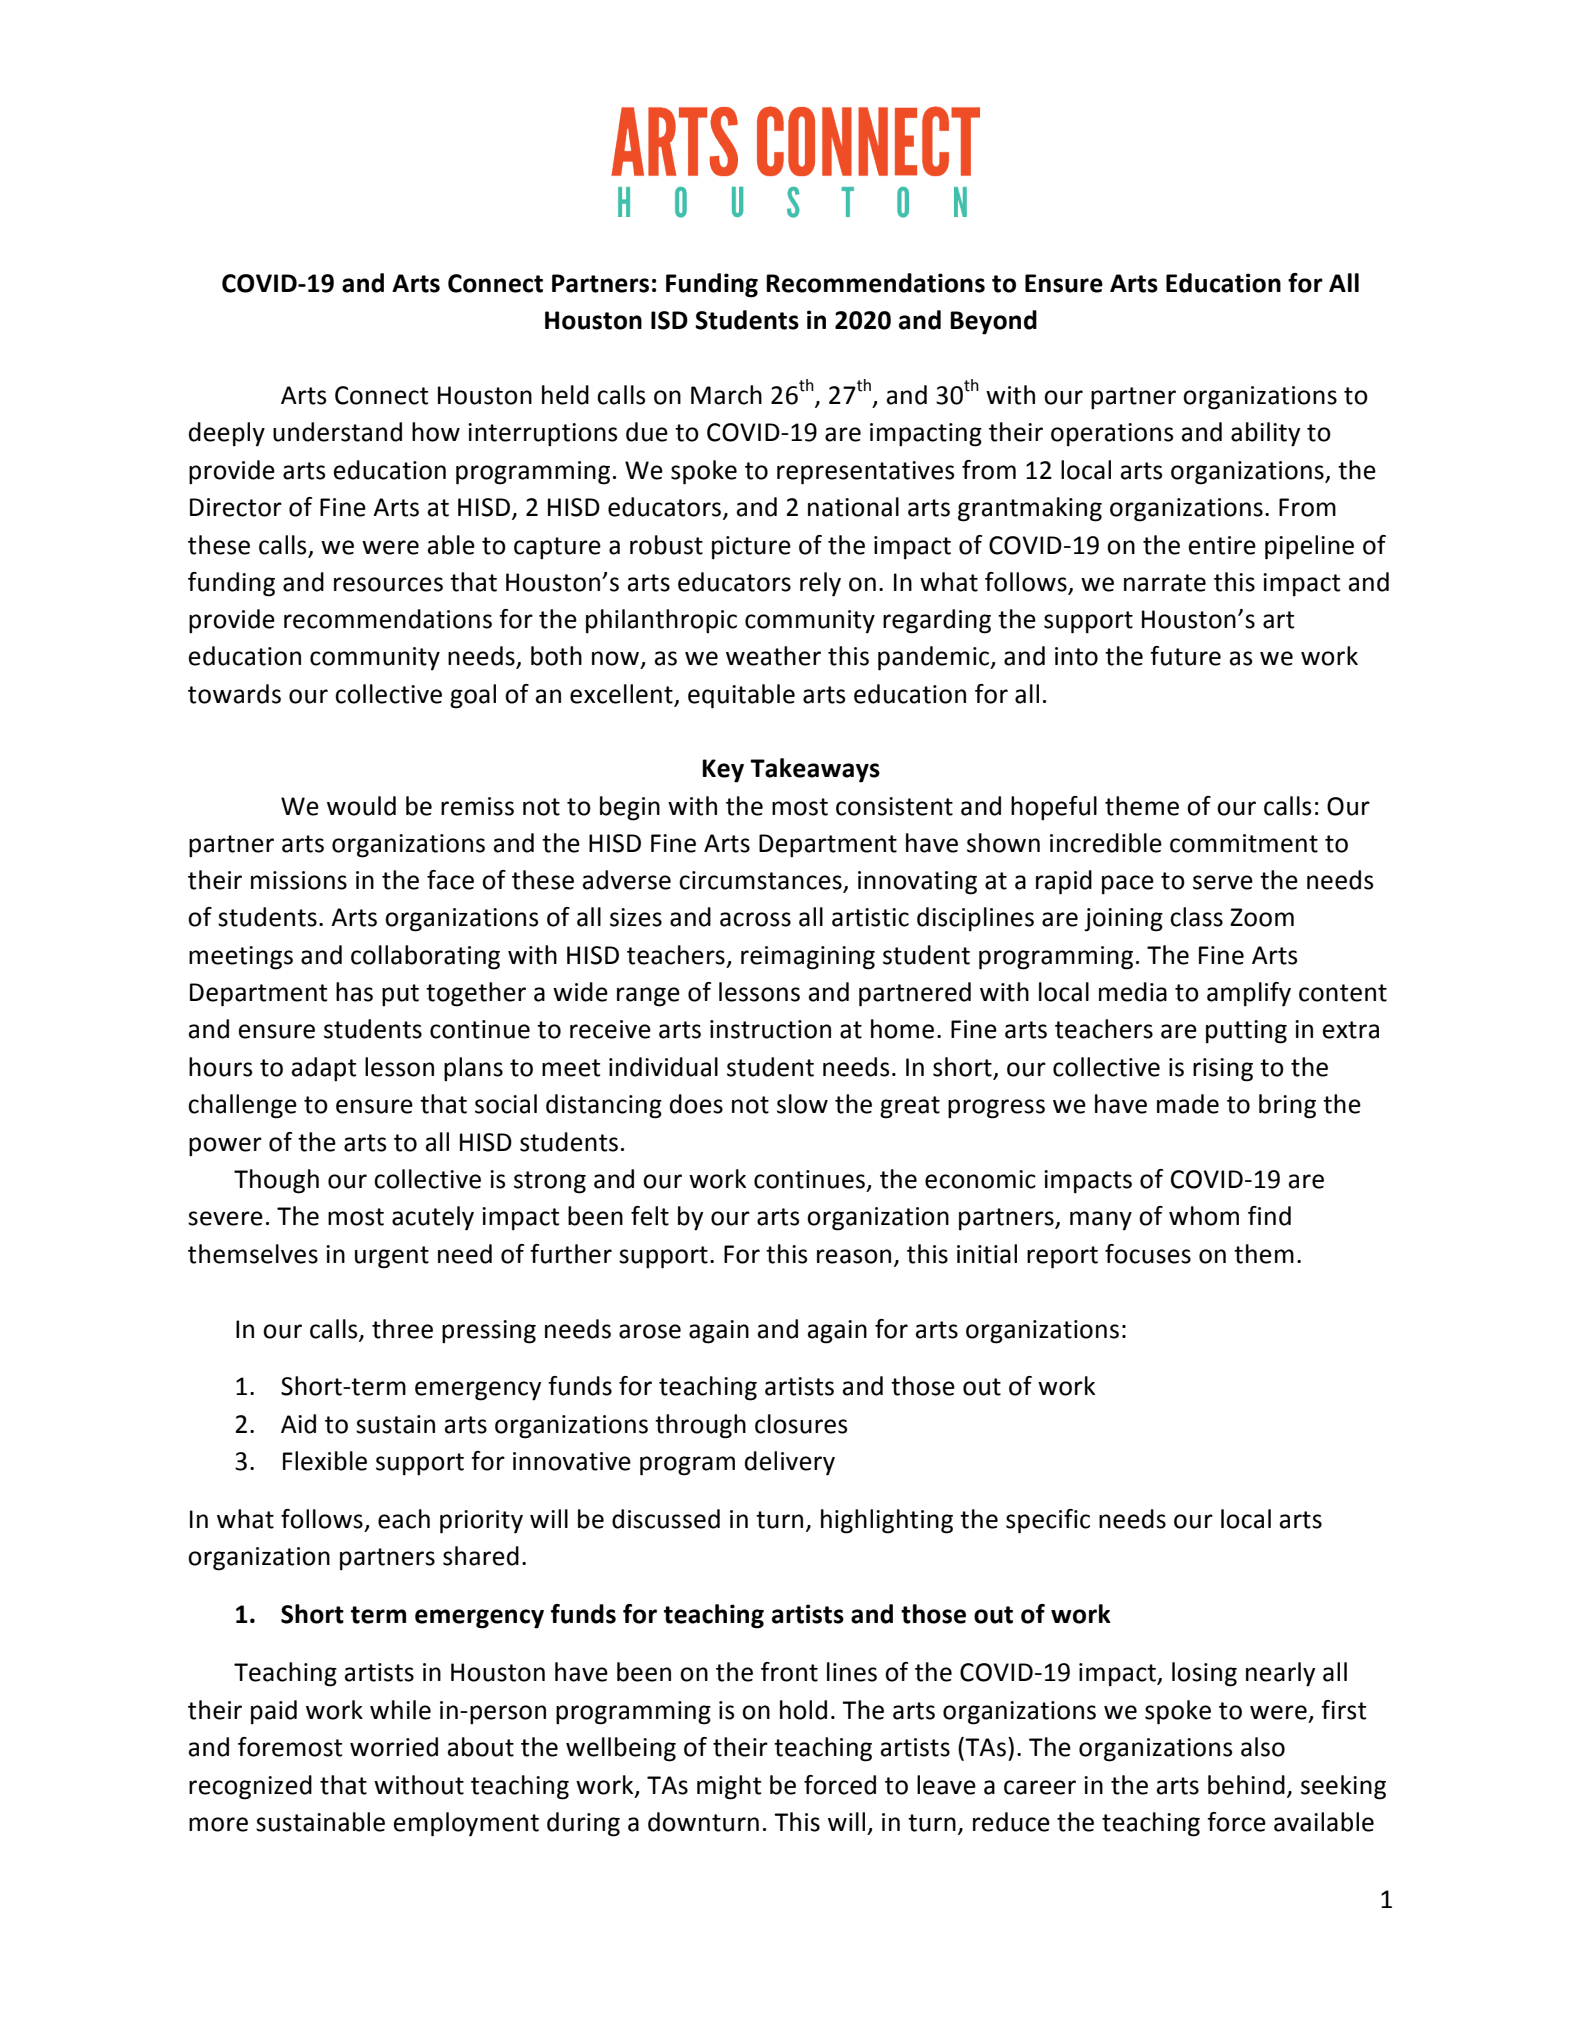 The width and height of the screenshot is (1577, 2041). I want to click on ability, so click(1265, 434).
